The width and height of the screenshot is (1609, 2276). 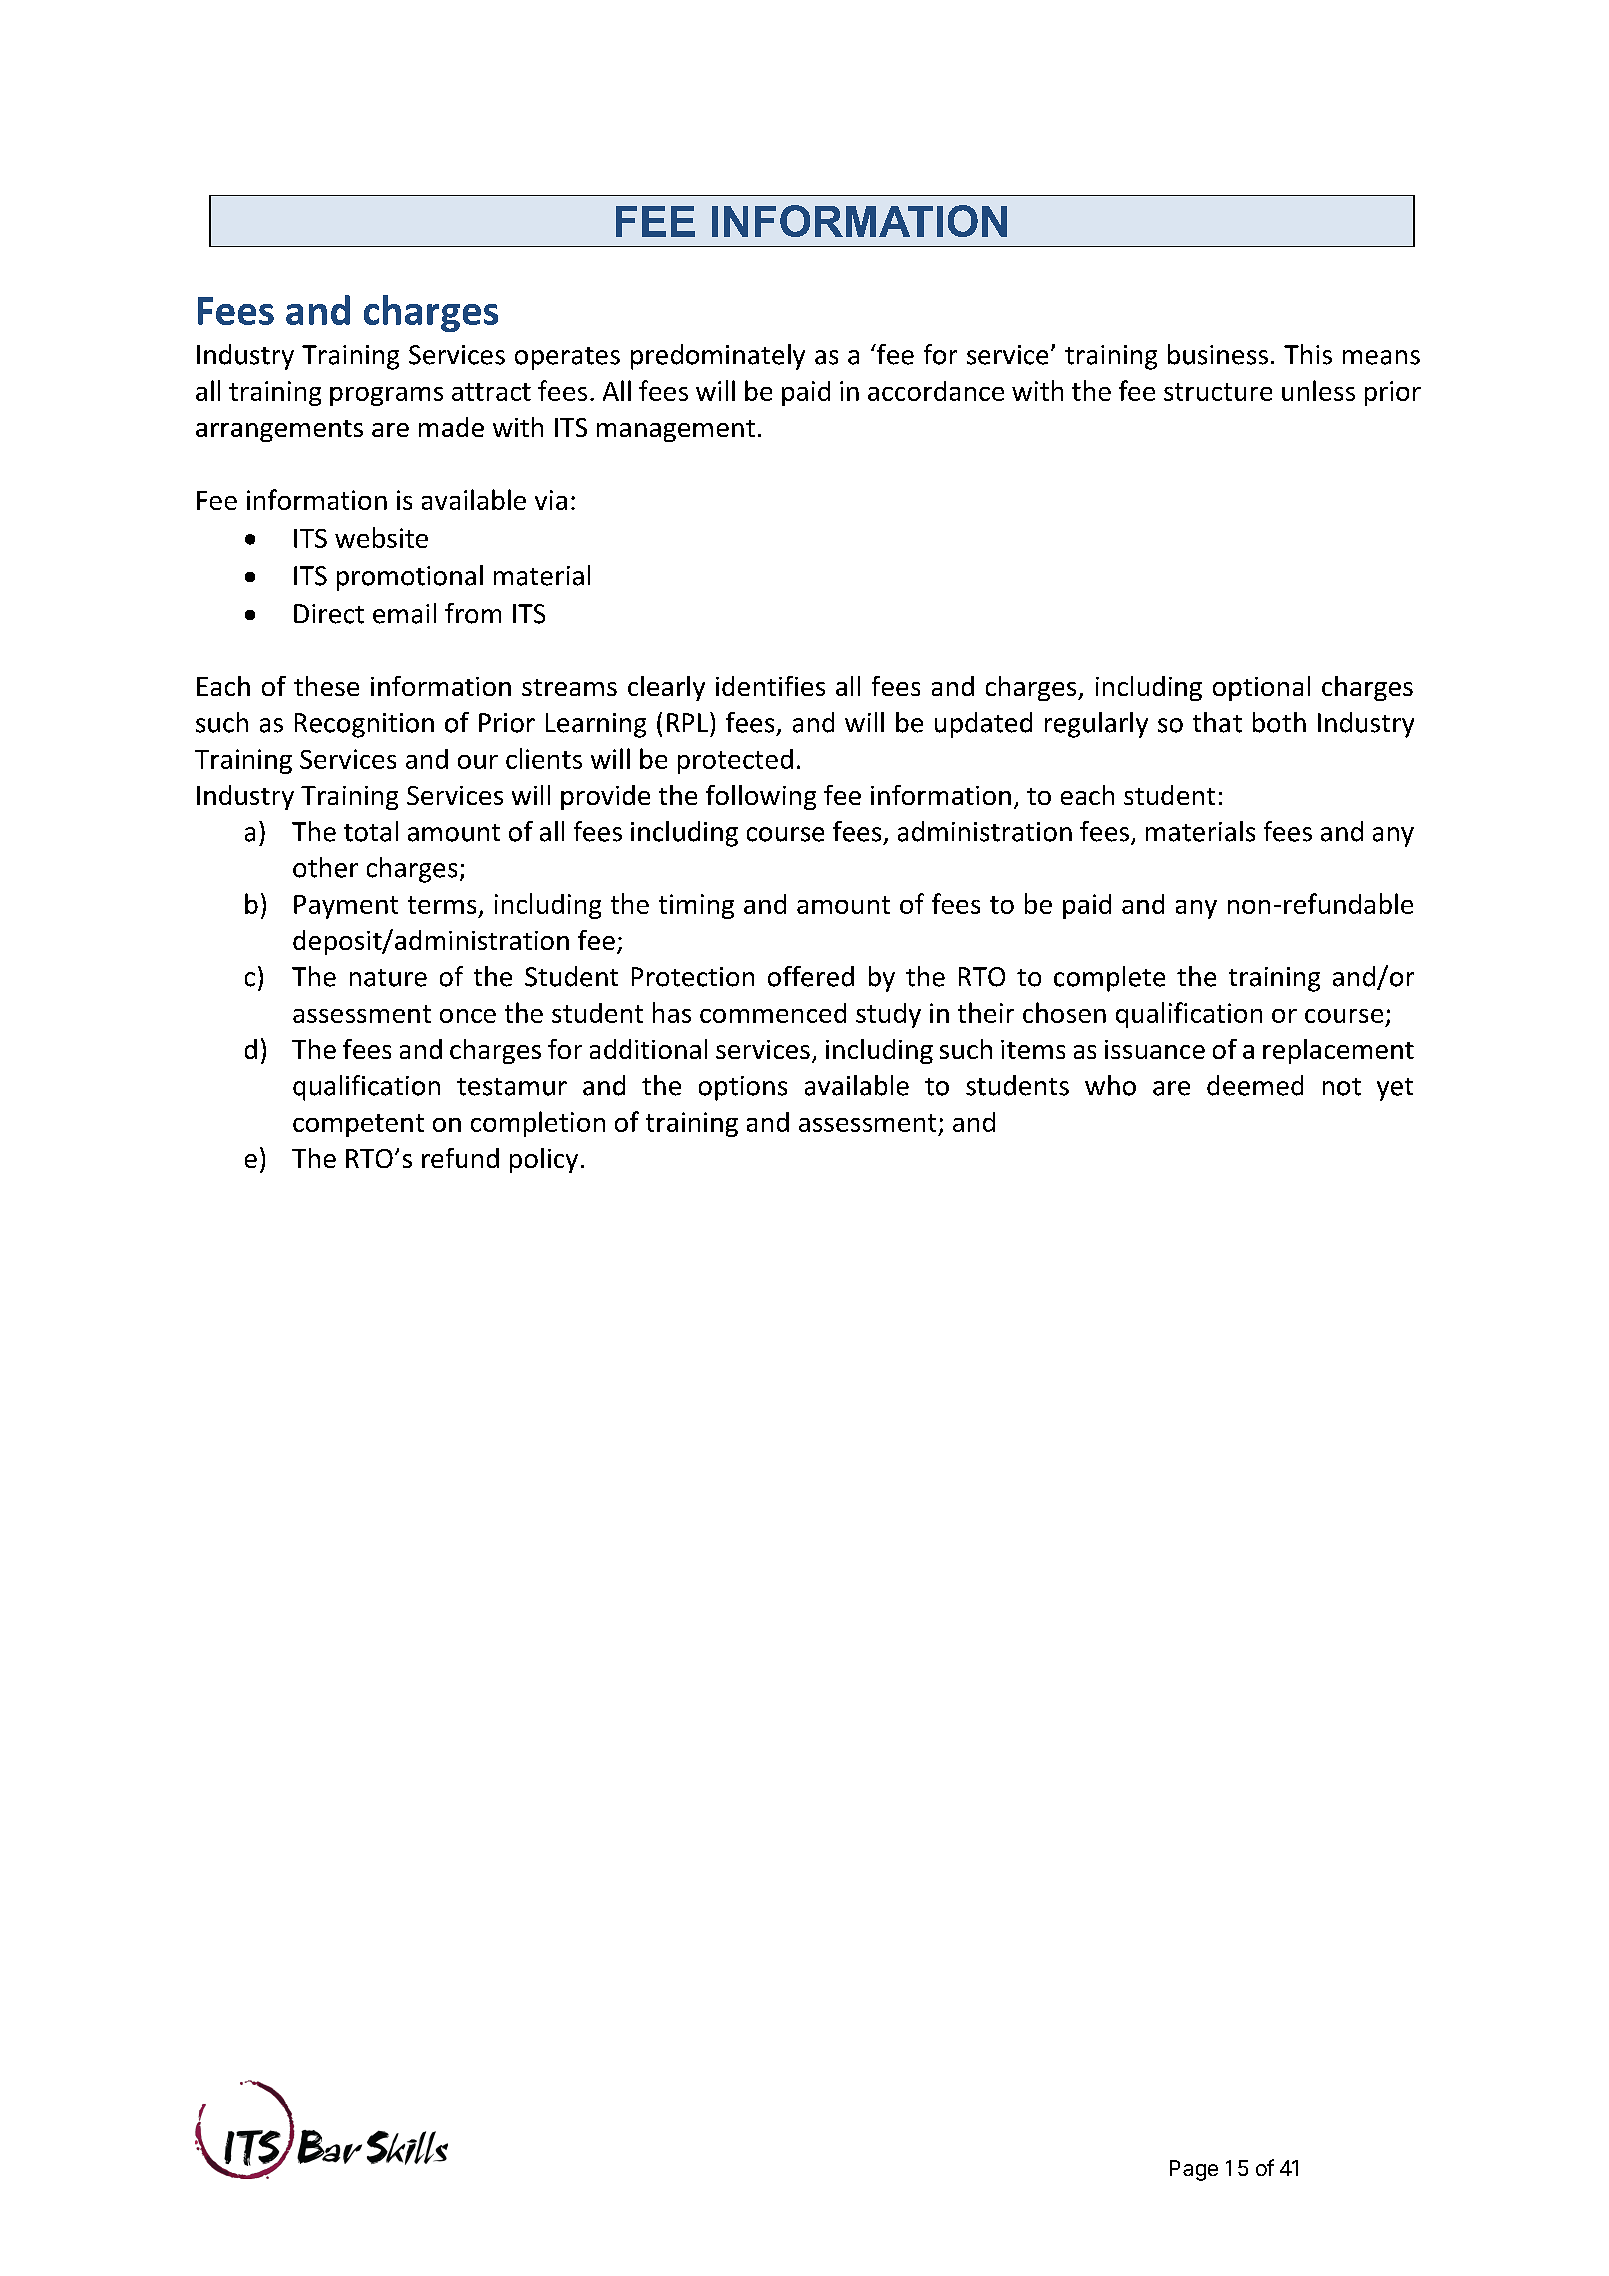 I want to click on competent, so click(x=358, y=1125).
